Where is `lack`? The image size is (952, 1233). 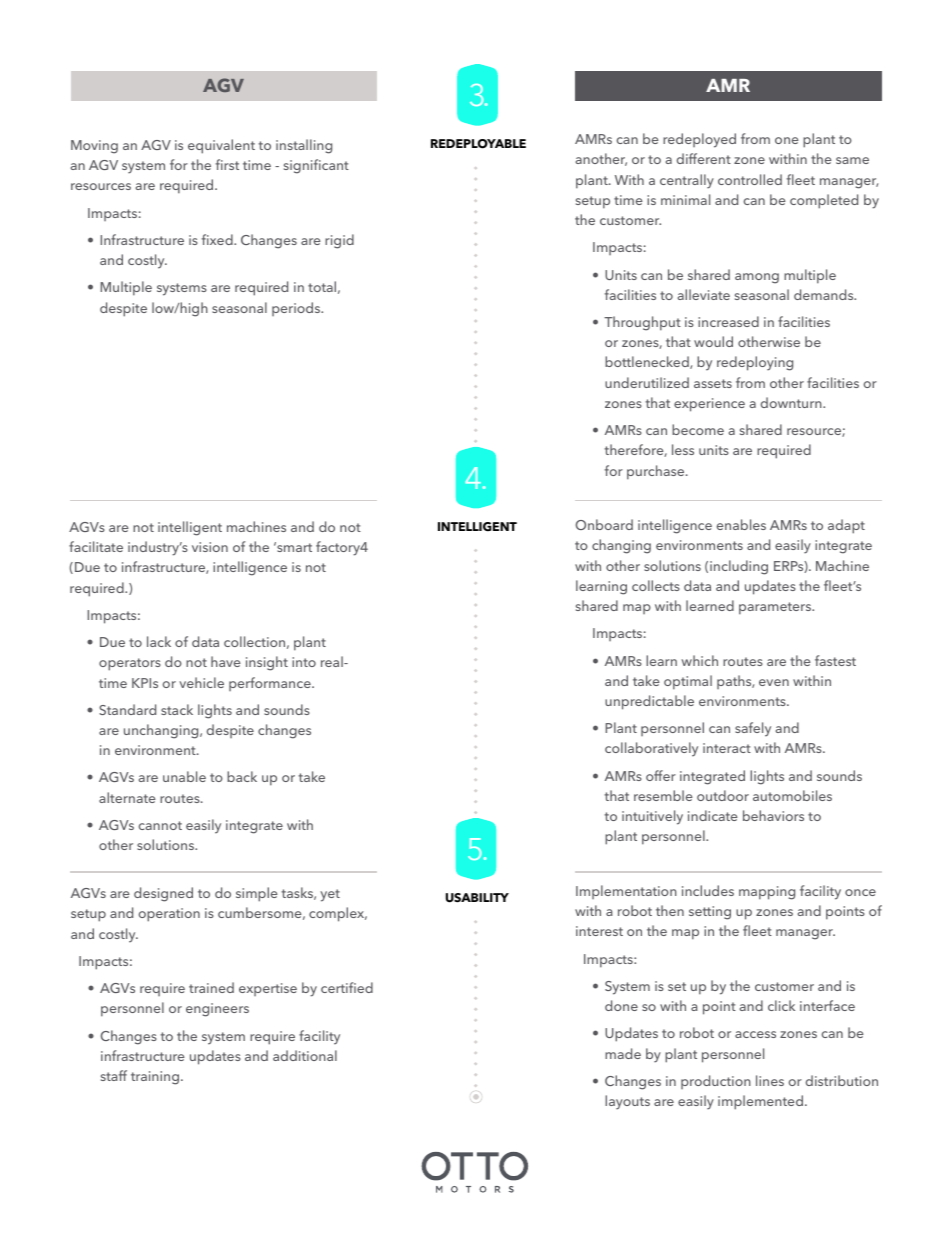
lack is located at coordinates (159, 641).
